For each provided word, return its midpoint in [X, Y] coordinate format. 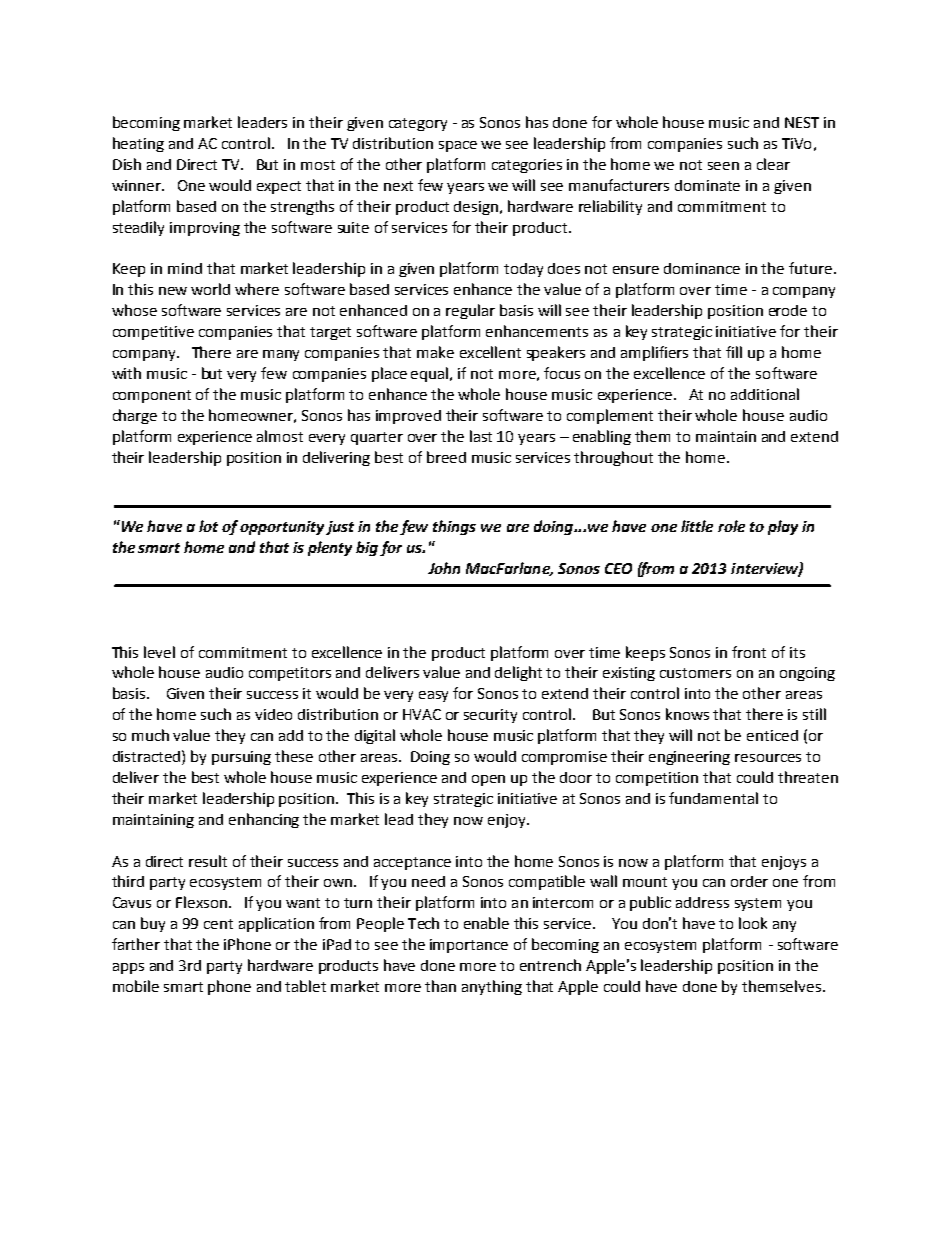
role [731, 526]
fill [734, 352]
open [488, 780]
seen [723, 166]
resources [768, 758]
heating [138, 144]
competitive [153, 333]
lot [208, 526]
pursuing [241, 758]
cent [218, 924]
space [458, 146]
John [444, 568]
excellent [490, 352]
